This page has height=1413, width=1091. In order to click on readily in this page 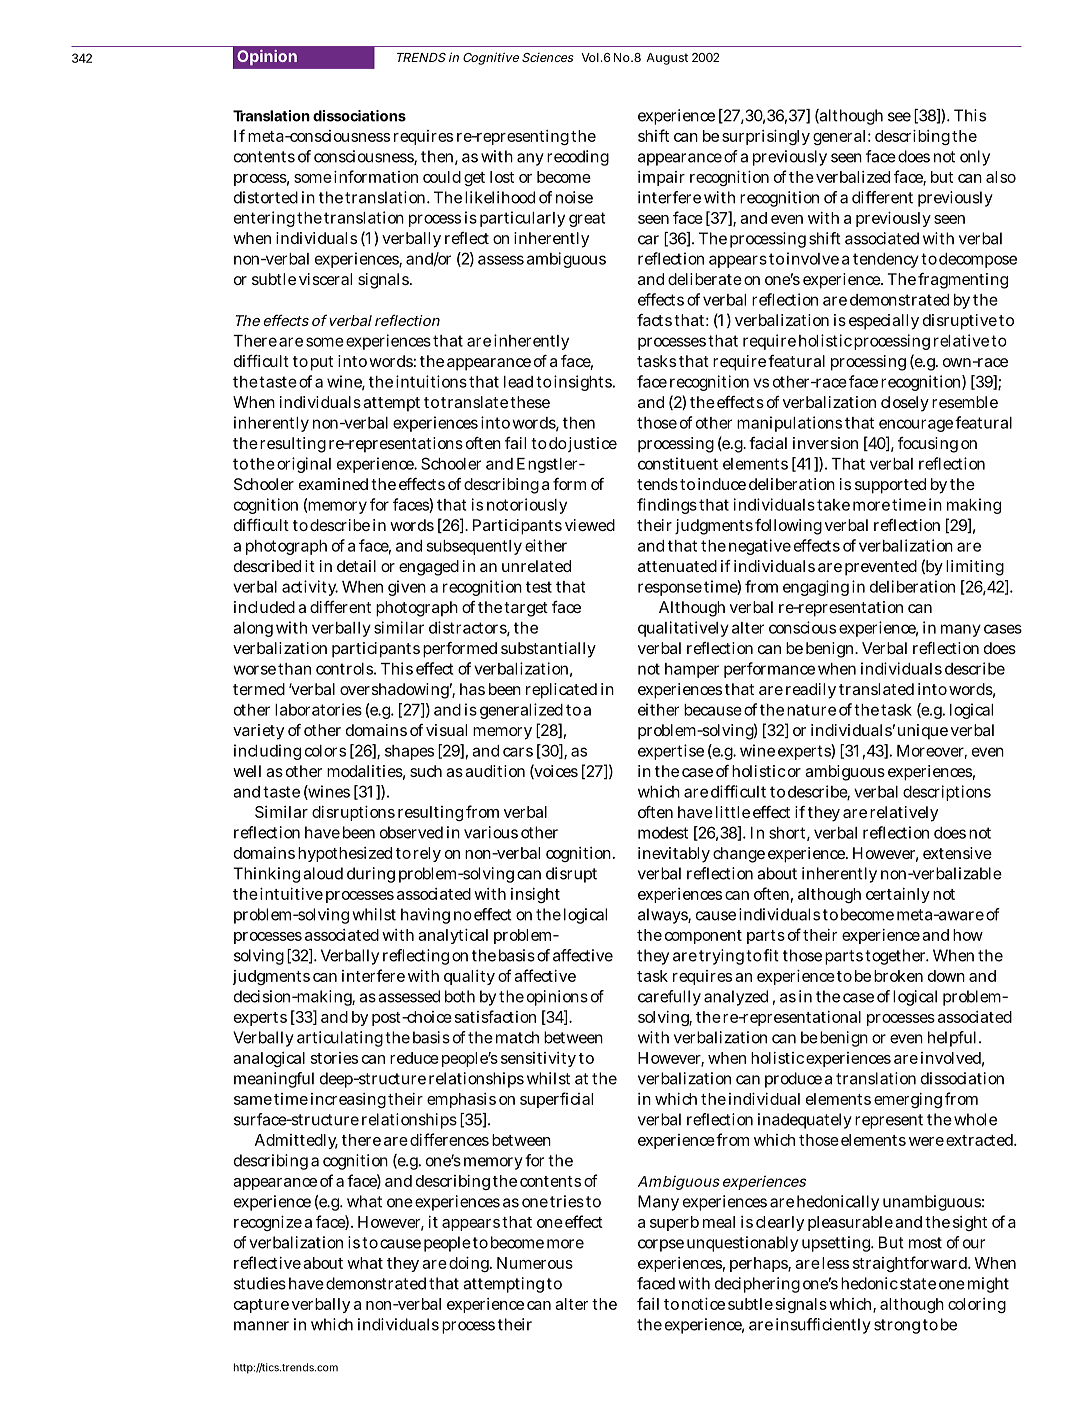, I will do `click(811, 691)`.
